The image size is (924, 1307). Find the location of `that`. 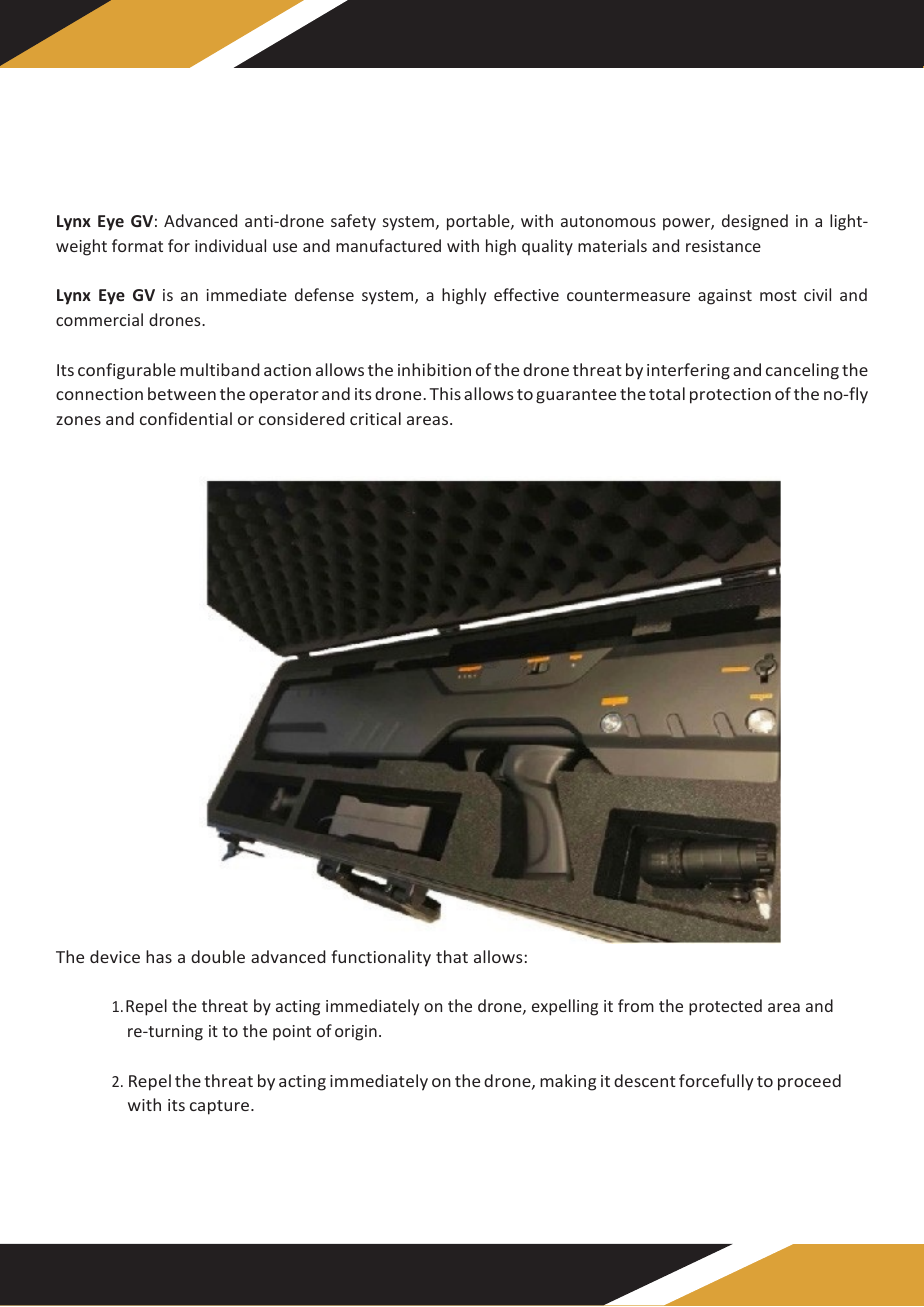

that is located at coordinates (452, 956).
